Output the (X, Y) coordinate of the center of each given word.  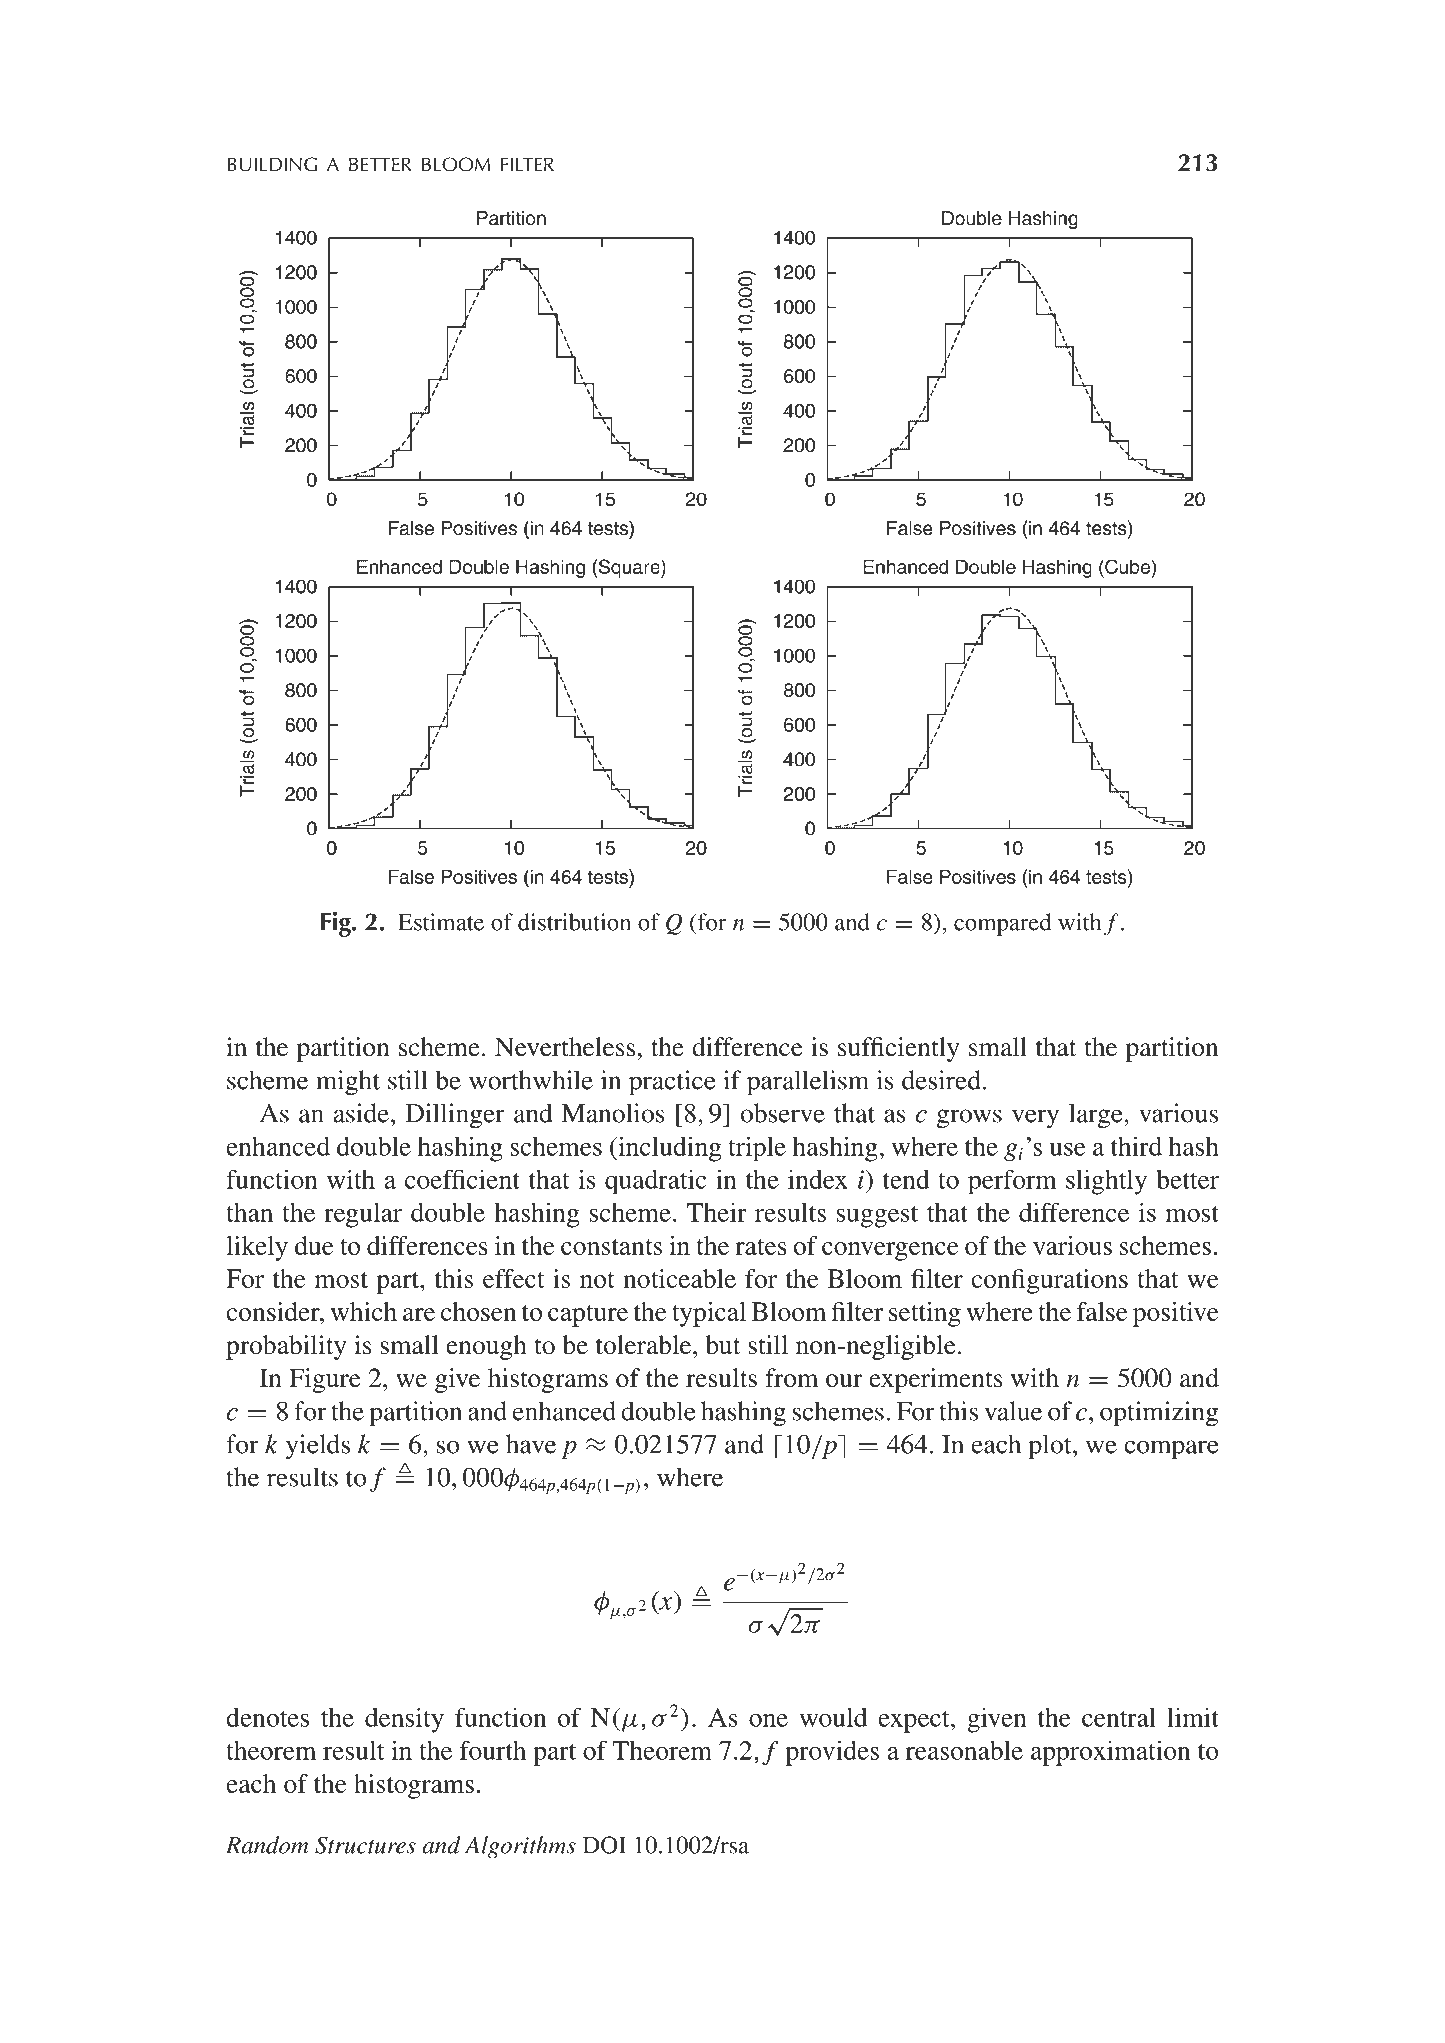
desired (941, 1080)
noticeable (679, 1278)
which (363, 1311)
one (768, 1720)
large (1097, 1116)
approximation (1110, 1753)
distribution (574, 922)
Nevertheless (565, 1047)
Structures (365, 1845)
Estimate (441, 922)
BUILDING (272, 164)
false (1102, 1311)
